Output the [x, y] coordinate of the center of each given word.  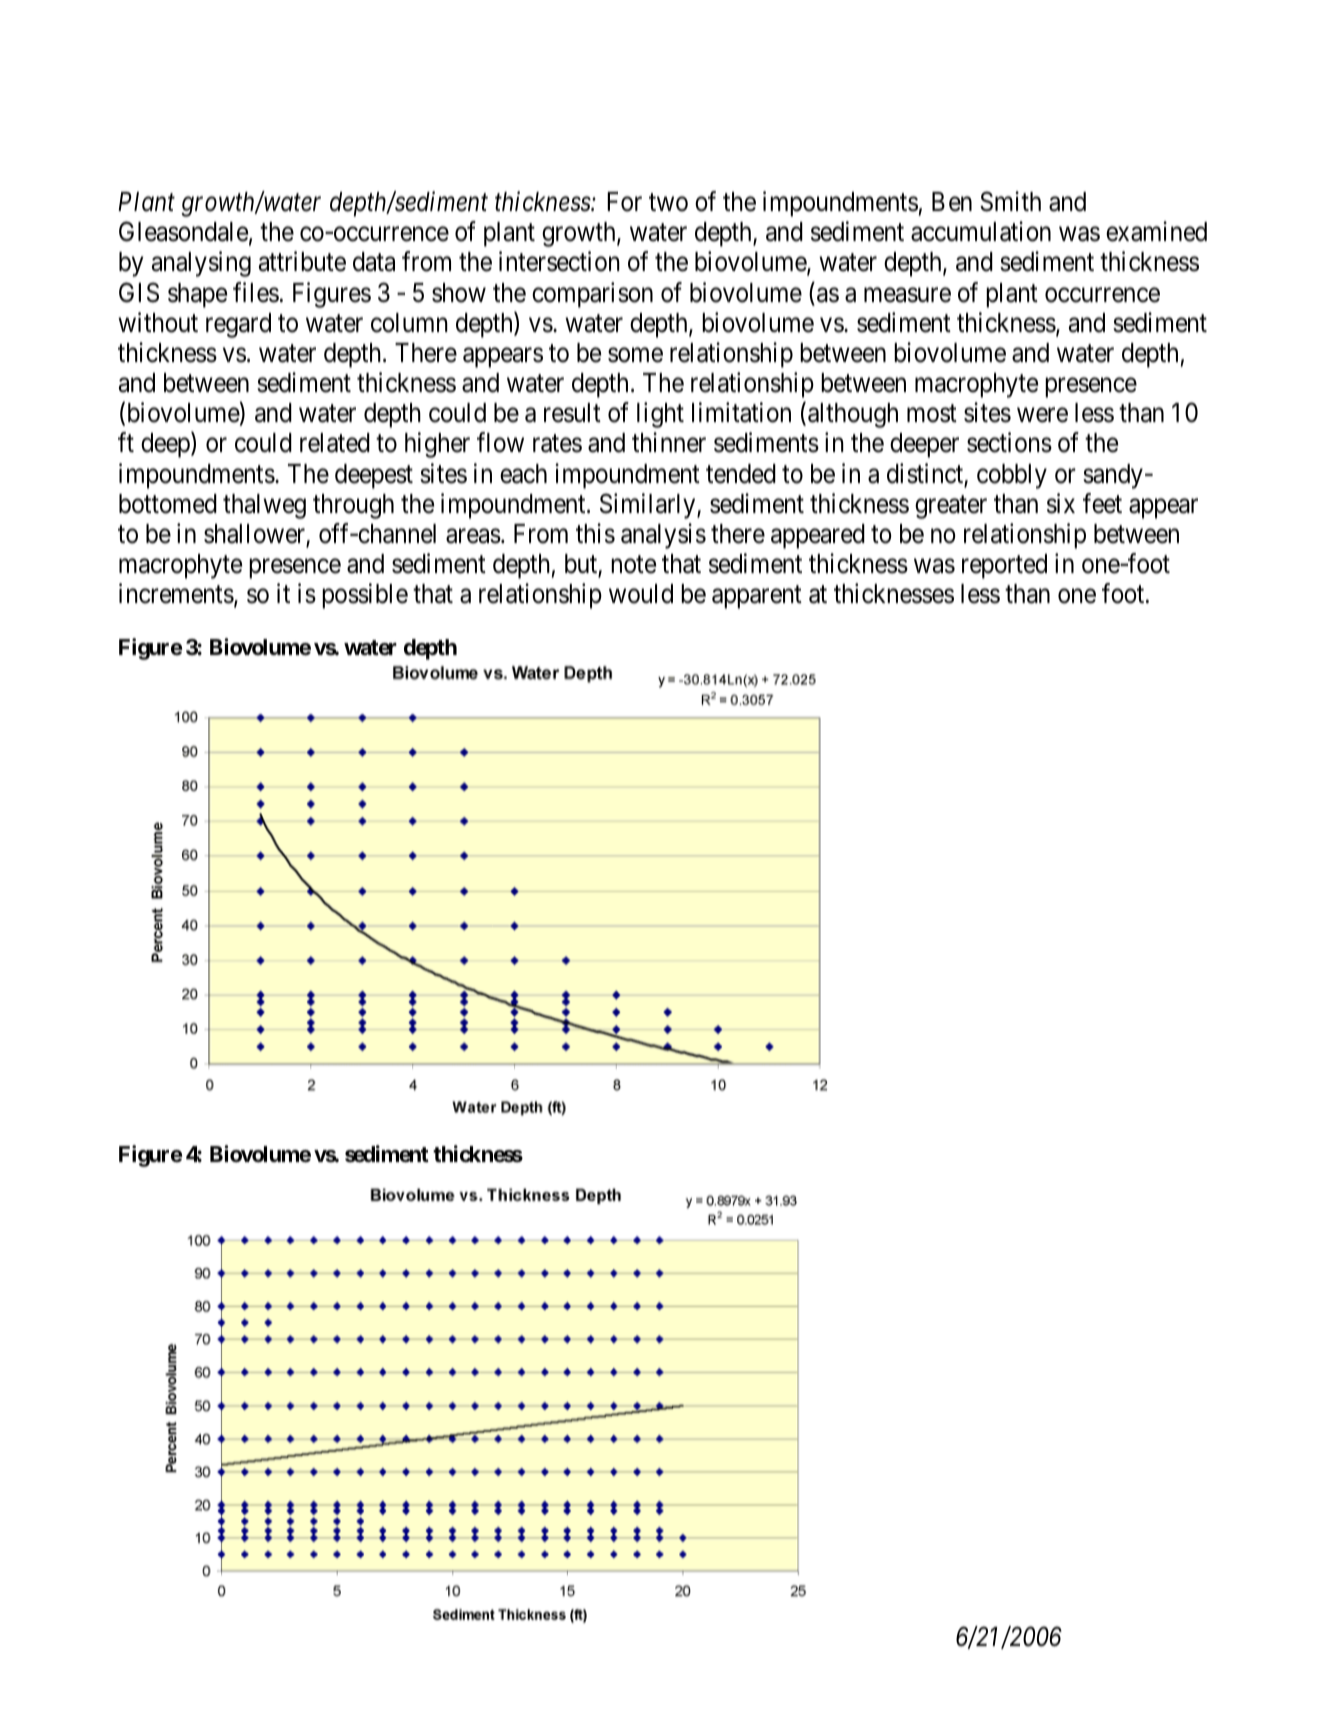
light [660, 415]
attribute [302, 262]
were [1042, 415]
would [641, 594]
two [668, 203]
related [335, 443]
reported [1004, 566]
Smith [1010, 201]
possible [365, 596]
